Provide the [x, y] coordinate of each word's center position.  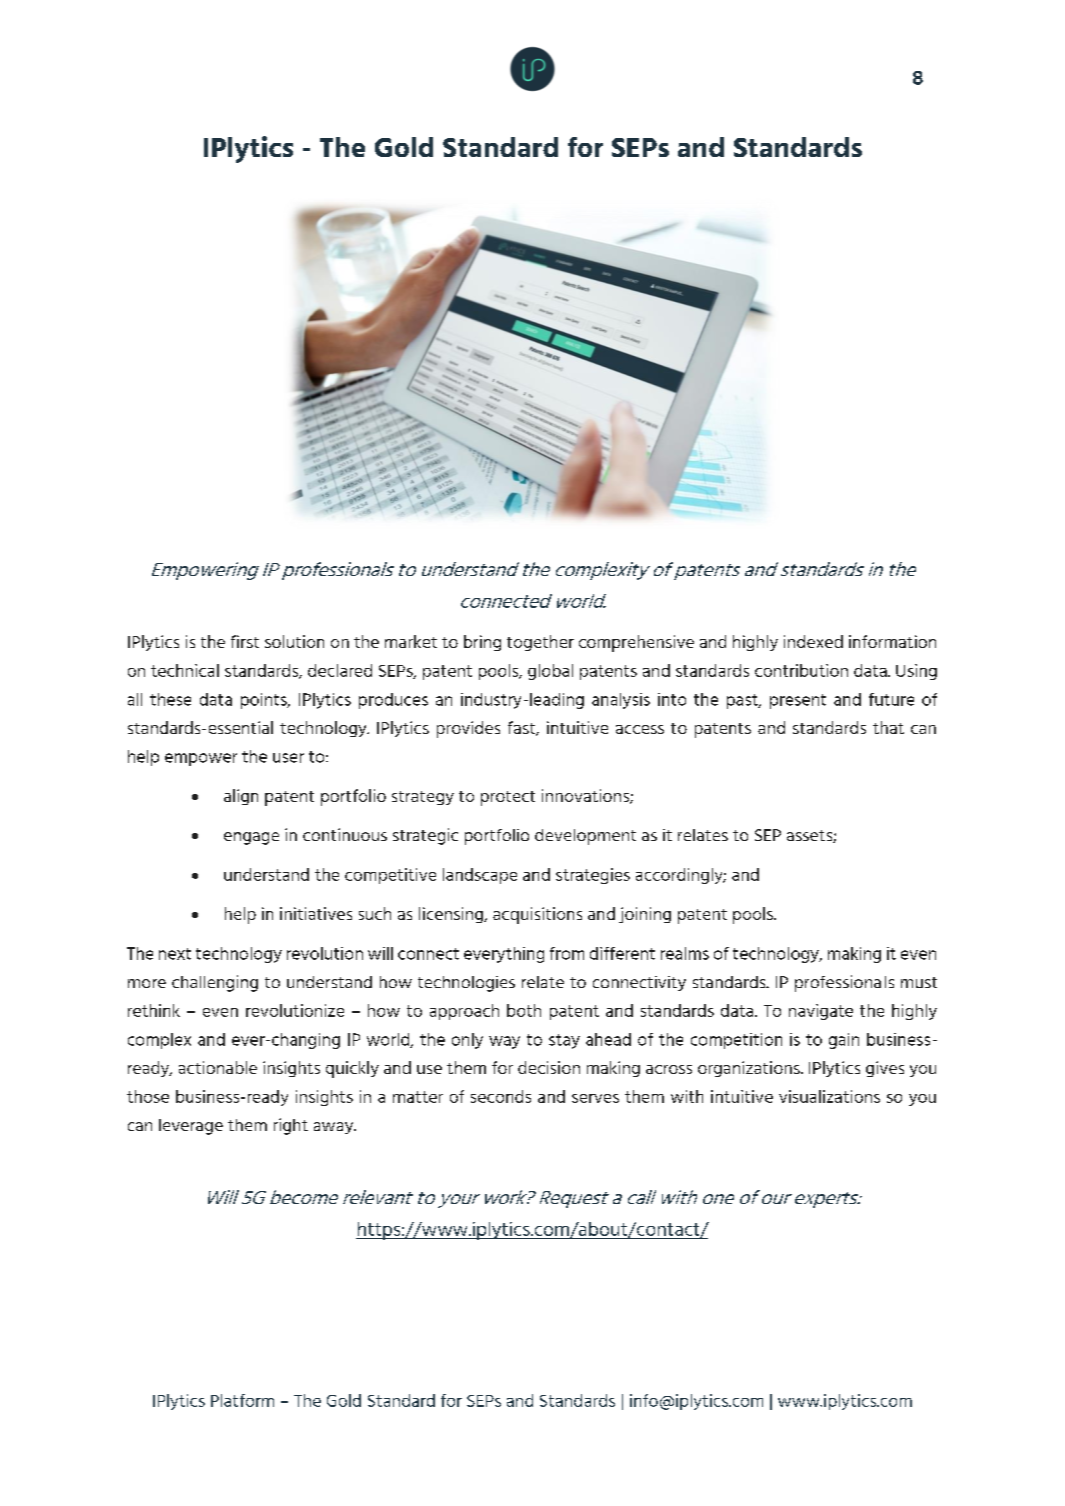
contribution [801, 670]
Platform [242, 1400]
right [291, 1126]
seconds [501, 1096]
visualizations [829, 1096]
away [335, 1128]
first [245, 641]
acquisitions [537, 915]
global [550, 672]
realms [685, 953]
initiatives [316, 913]
